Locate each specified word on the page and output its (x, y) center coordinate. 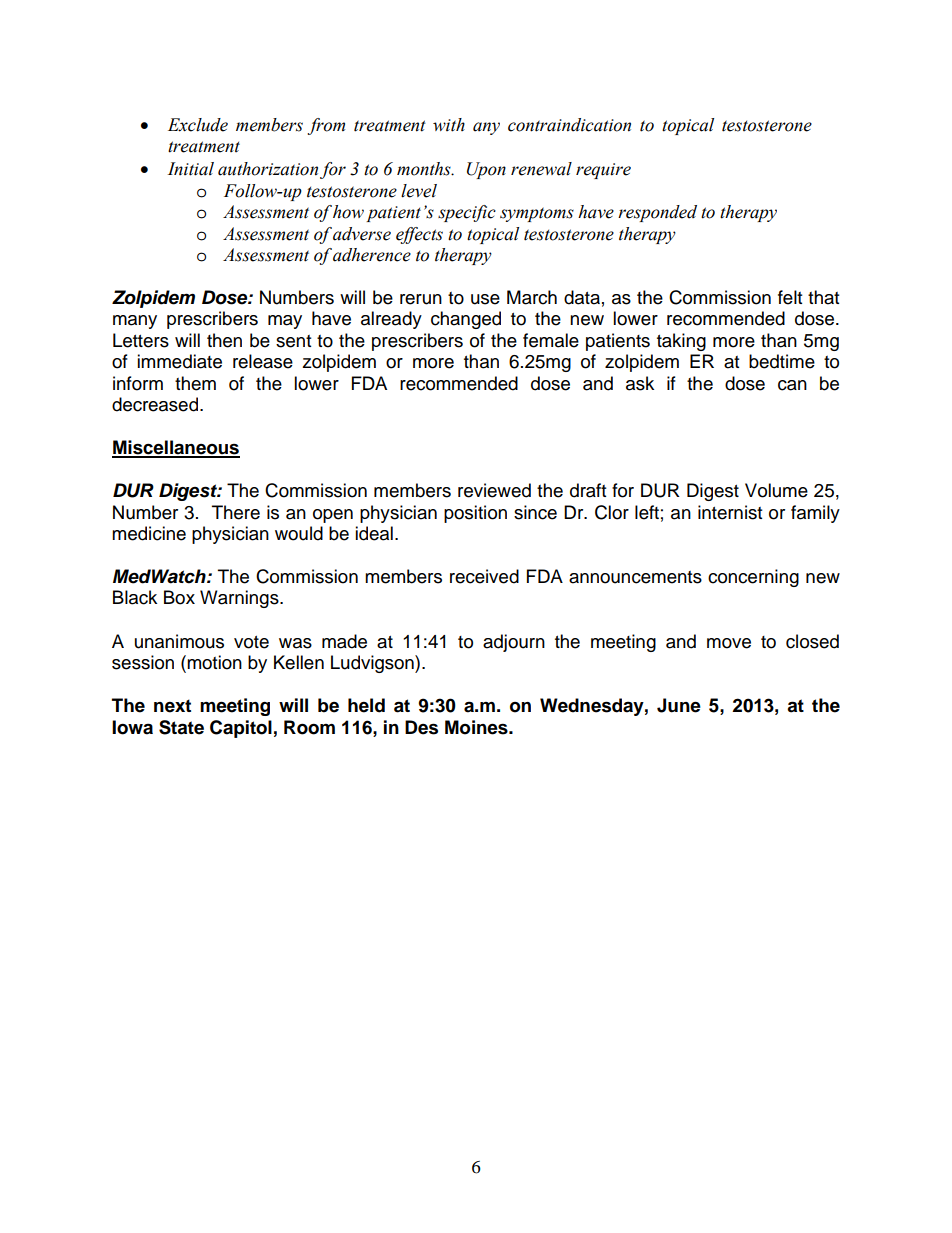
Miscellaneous (176, 448)
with (449, 125)
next (172, 706)
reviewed (494, 490)
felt (790, 297)
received (484, 576)
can (792, 385)
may (285, 322)
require (603, 171)
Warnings (240, 599)
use (485, 299)
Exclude (198, 125)
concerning (753, 578)
